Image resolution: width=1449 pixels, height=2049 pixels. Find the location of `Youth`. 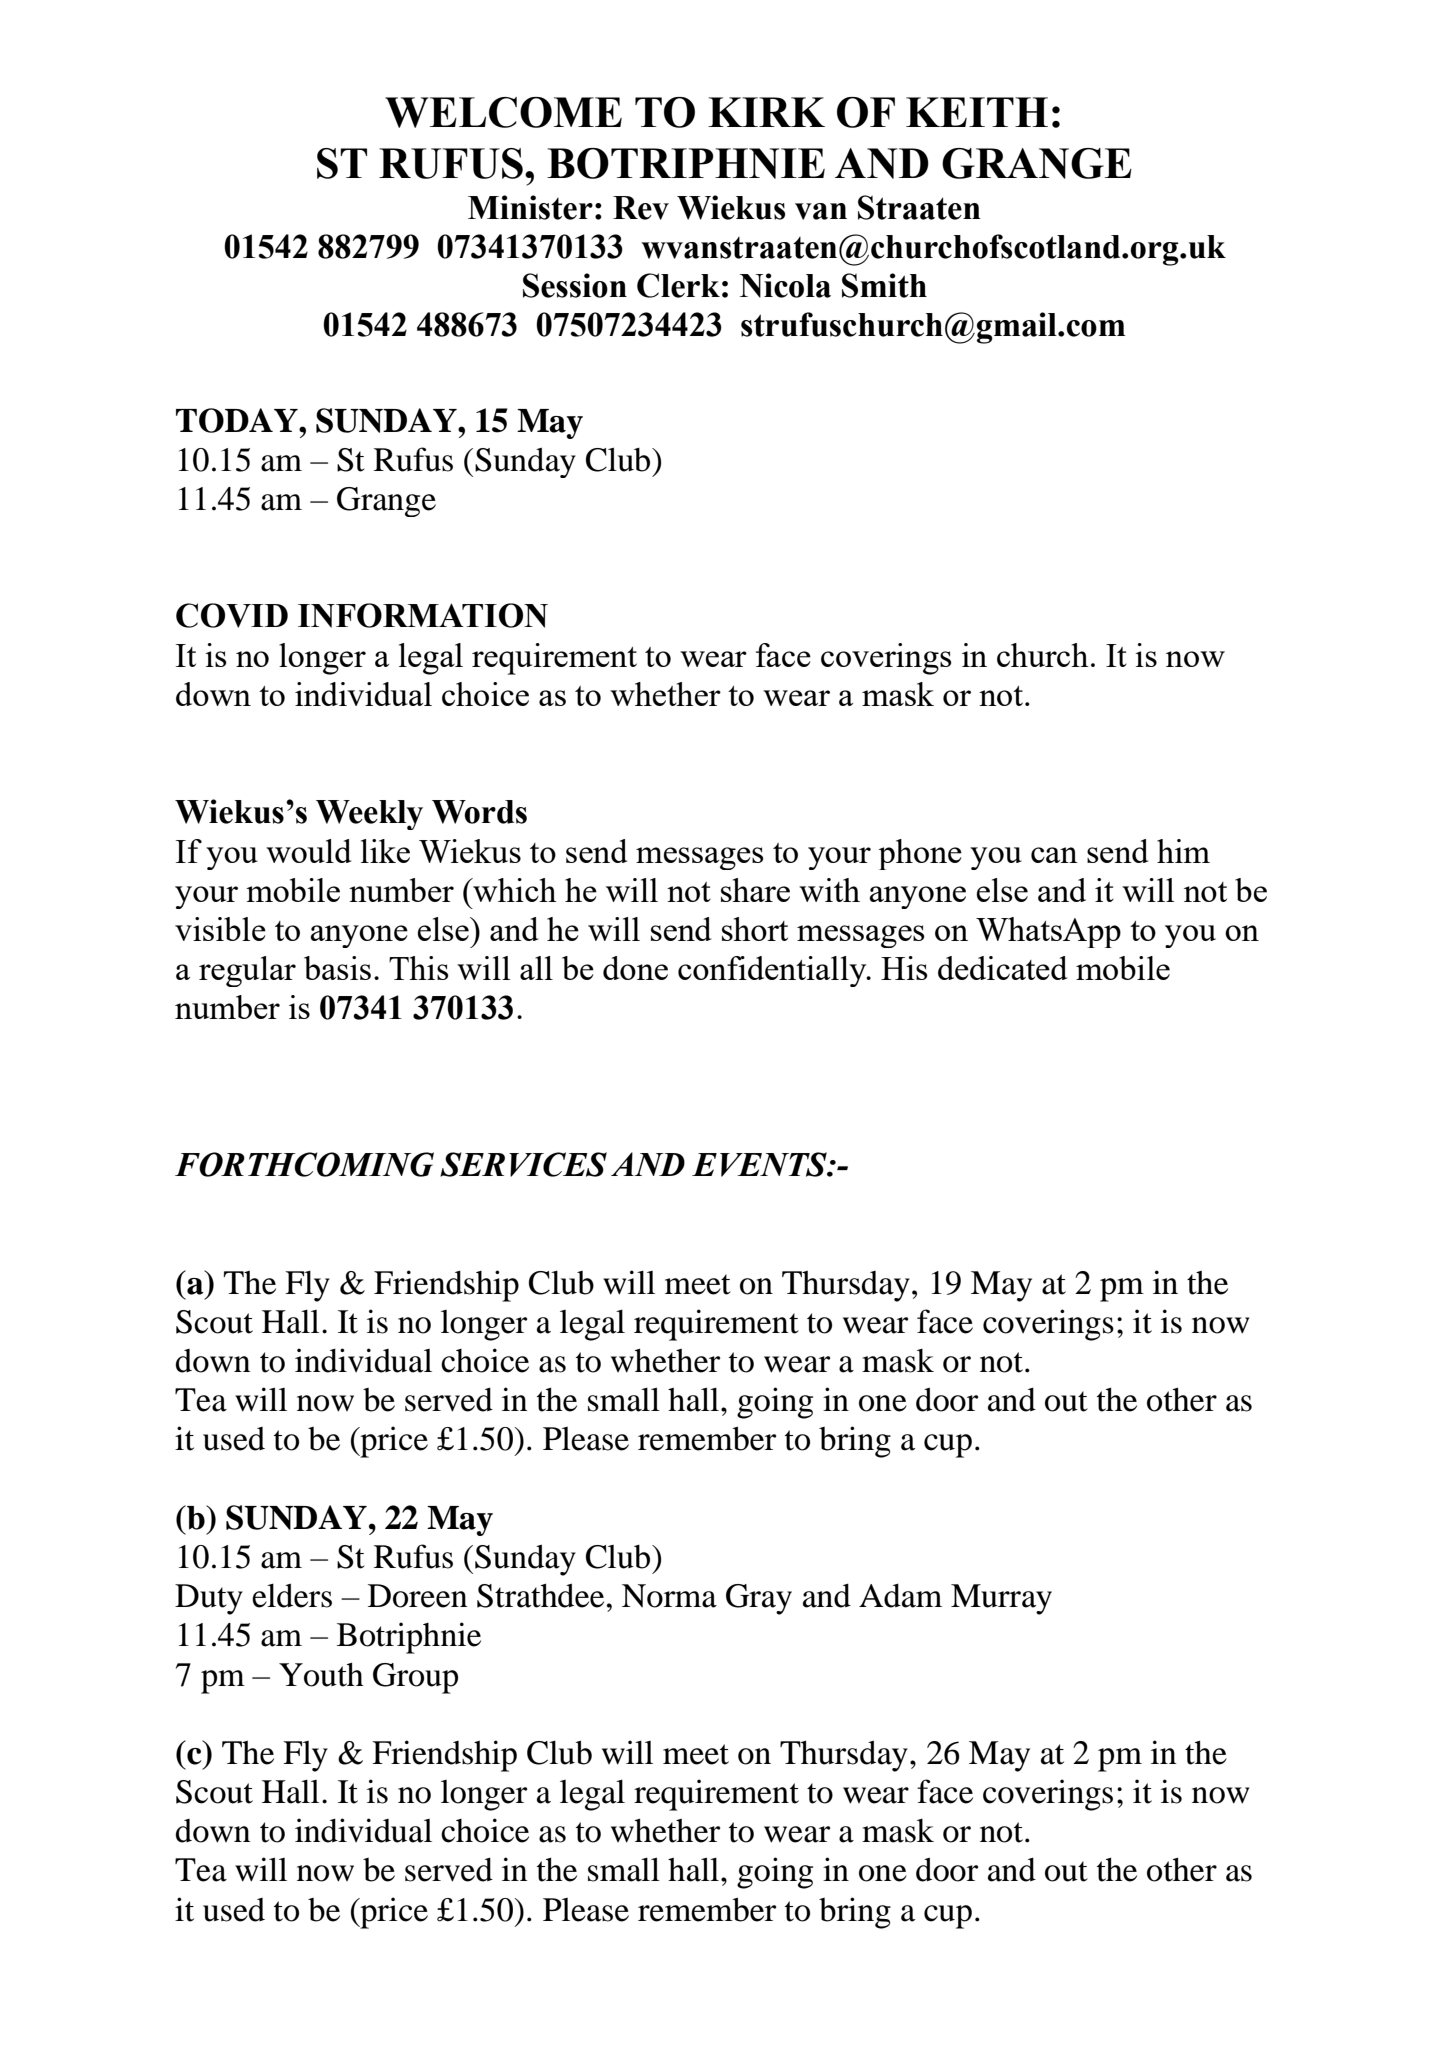

Youth is located at coordinates (321, 1675).
